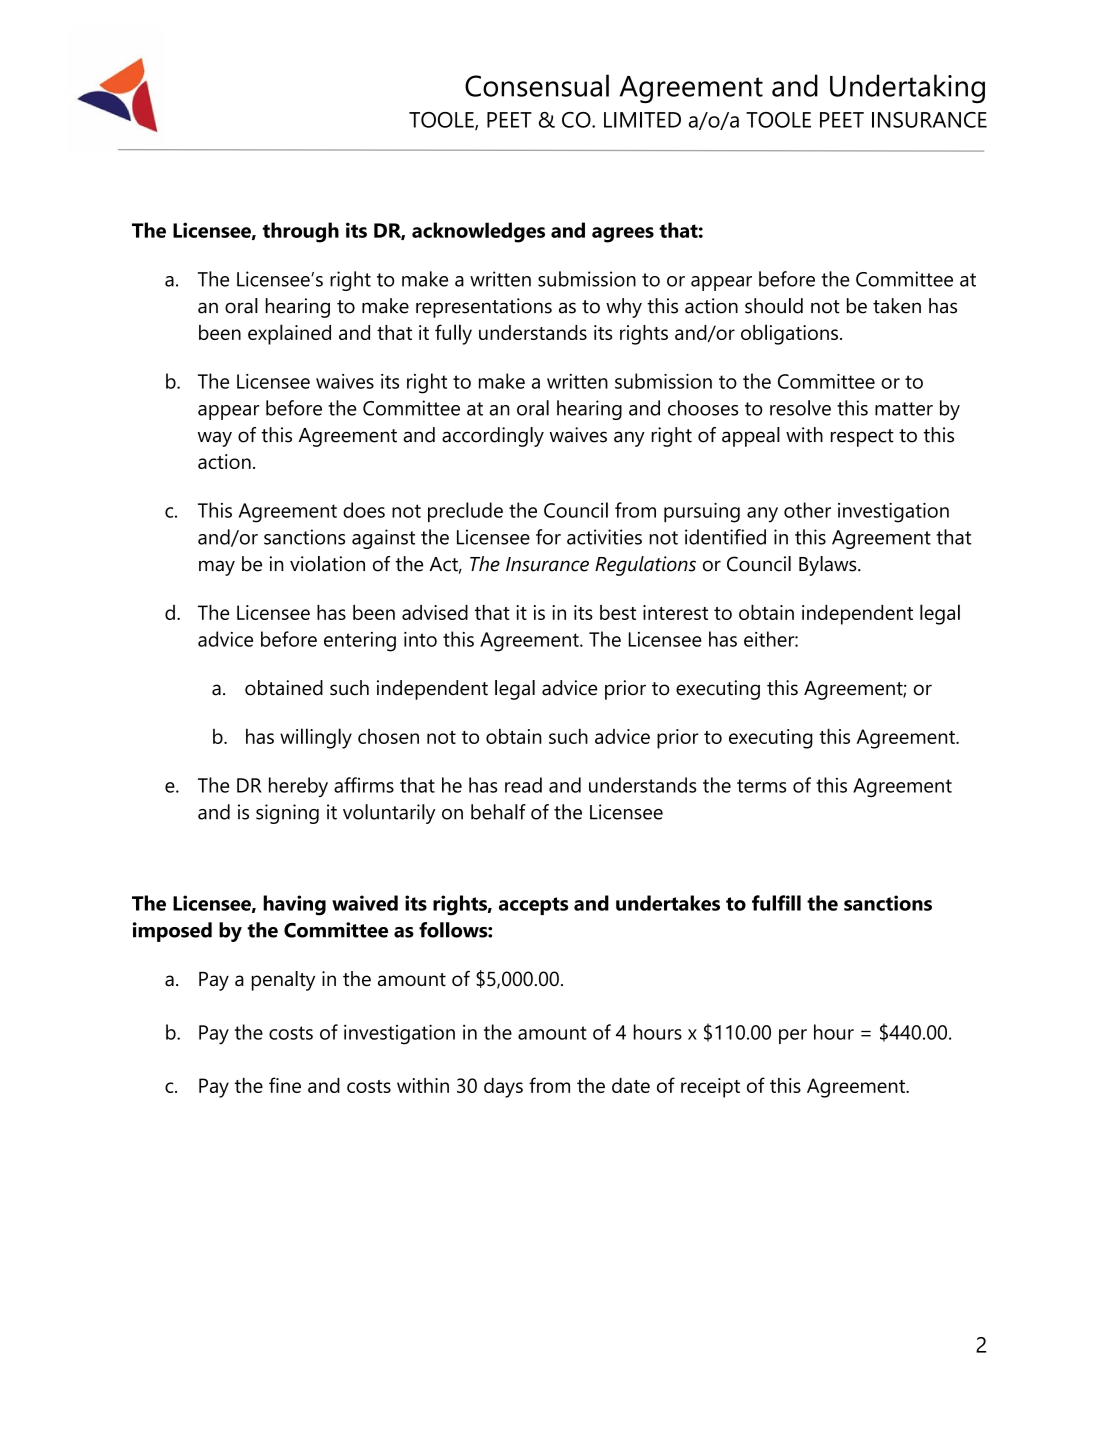  Describe the element at coordinates (907, 88) in the screenshot. I see `Undertaking` at that location.
